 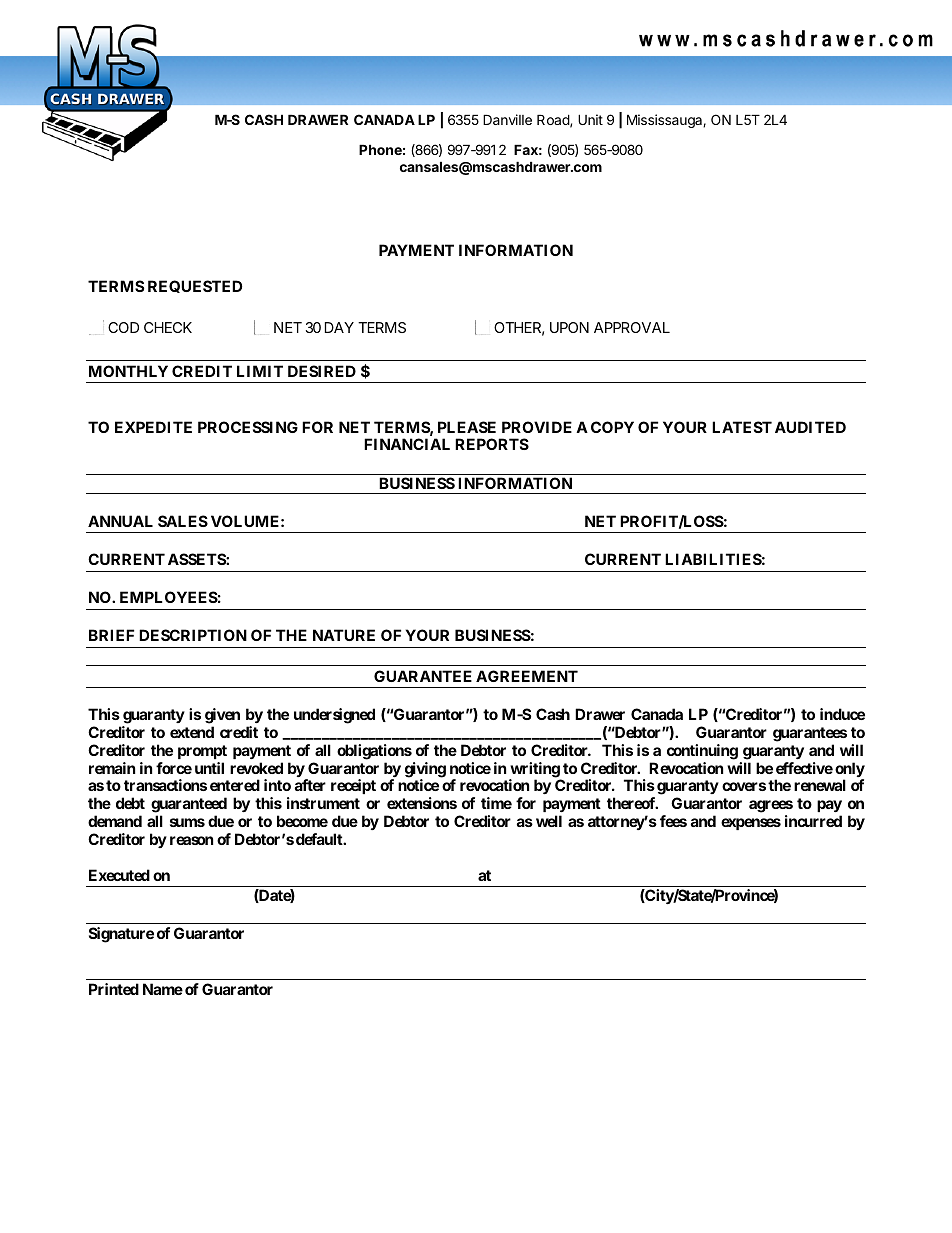 What do you see at coordinates (569, 327) in the document?
I see `UPON` at bounding box center [569, 327].
